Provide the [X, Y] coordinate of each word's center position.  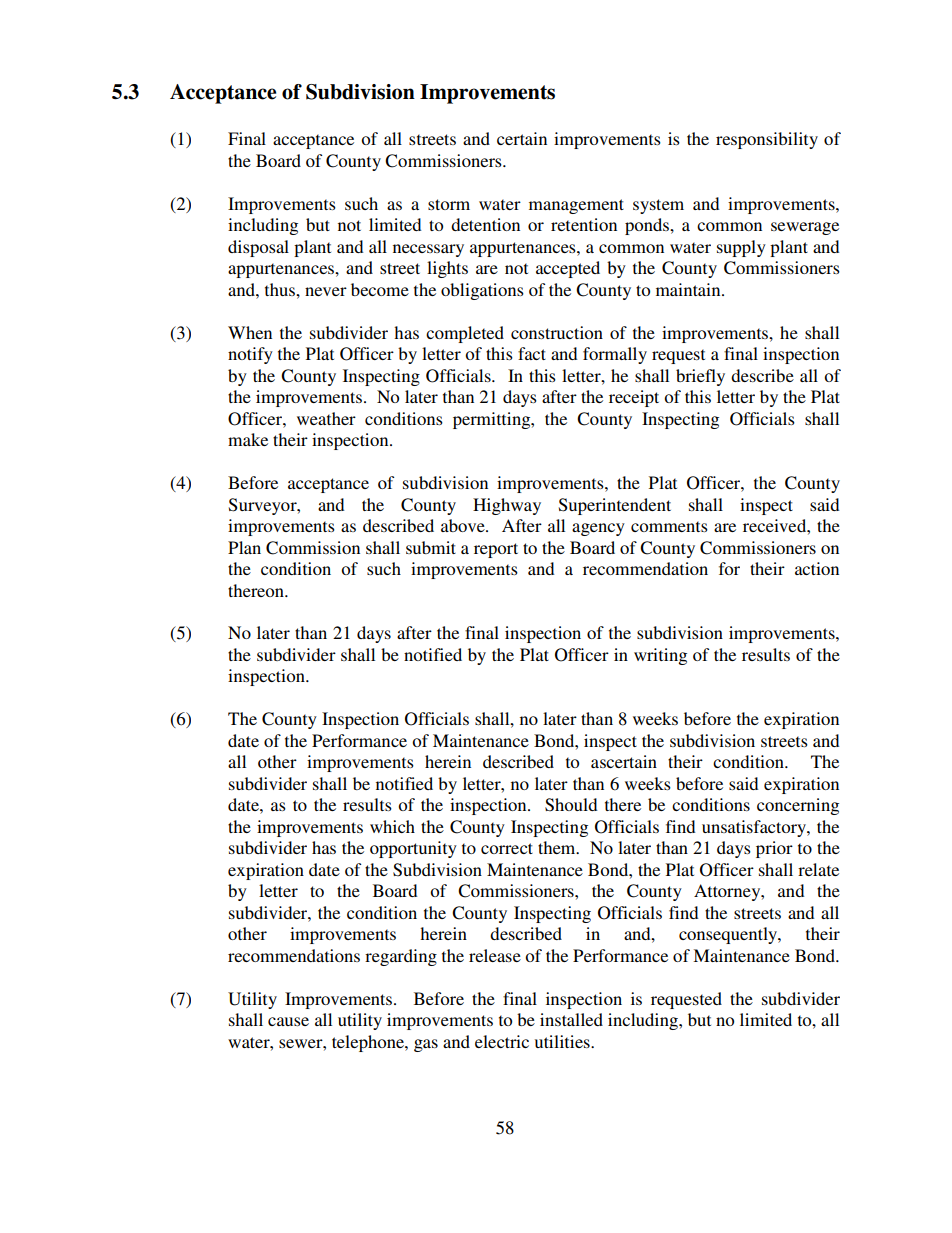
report [496, 550]
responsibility [767, 140]
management [576, 206]
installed [571, 1019]
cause [288, 1021]
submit [431, 547]
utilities [563, 1041]
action [817, 568]
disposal [258, 248]
